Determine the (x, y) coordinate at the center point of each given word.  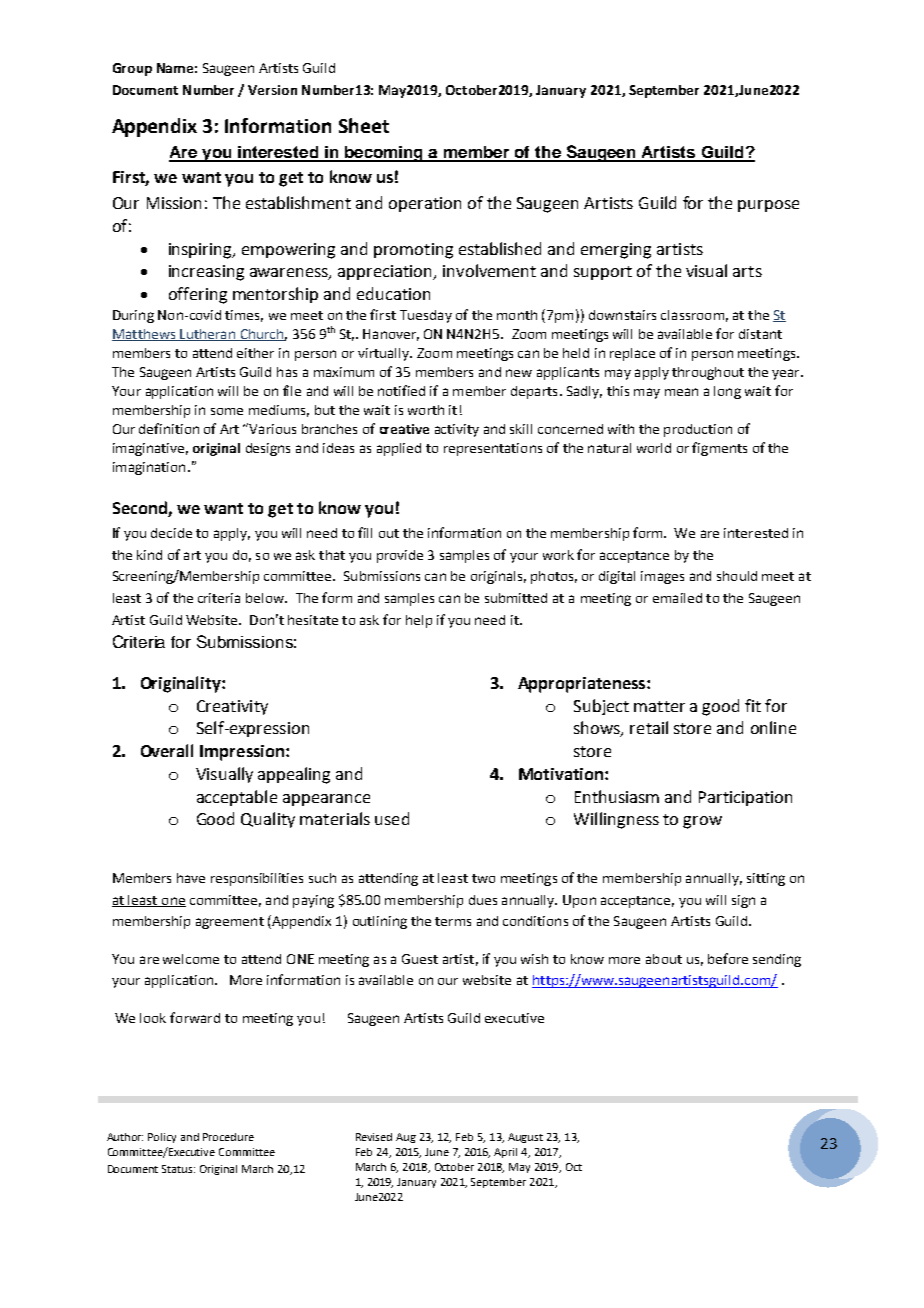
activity (457, 430)
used (392, 818)
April (505, 1153)
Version (272, 90)
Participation (745, 798)
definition (169, 428)
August (525, 1138)
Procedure (228, 1137)
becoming (384, 154)
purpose (768, 206)
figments (719, 449)
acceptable (237, 798)
